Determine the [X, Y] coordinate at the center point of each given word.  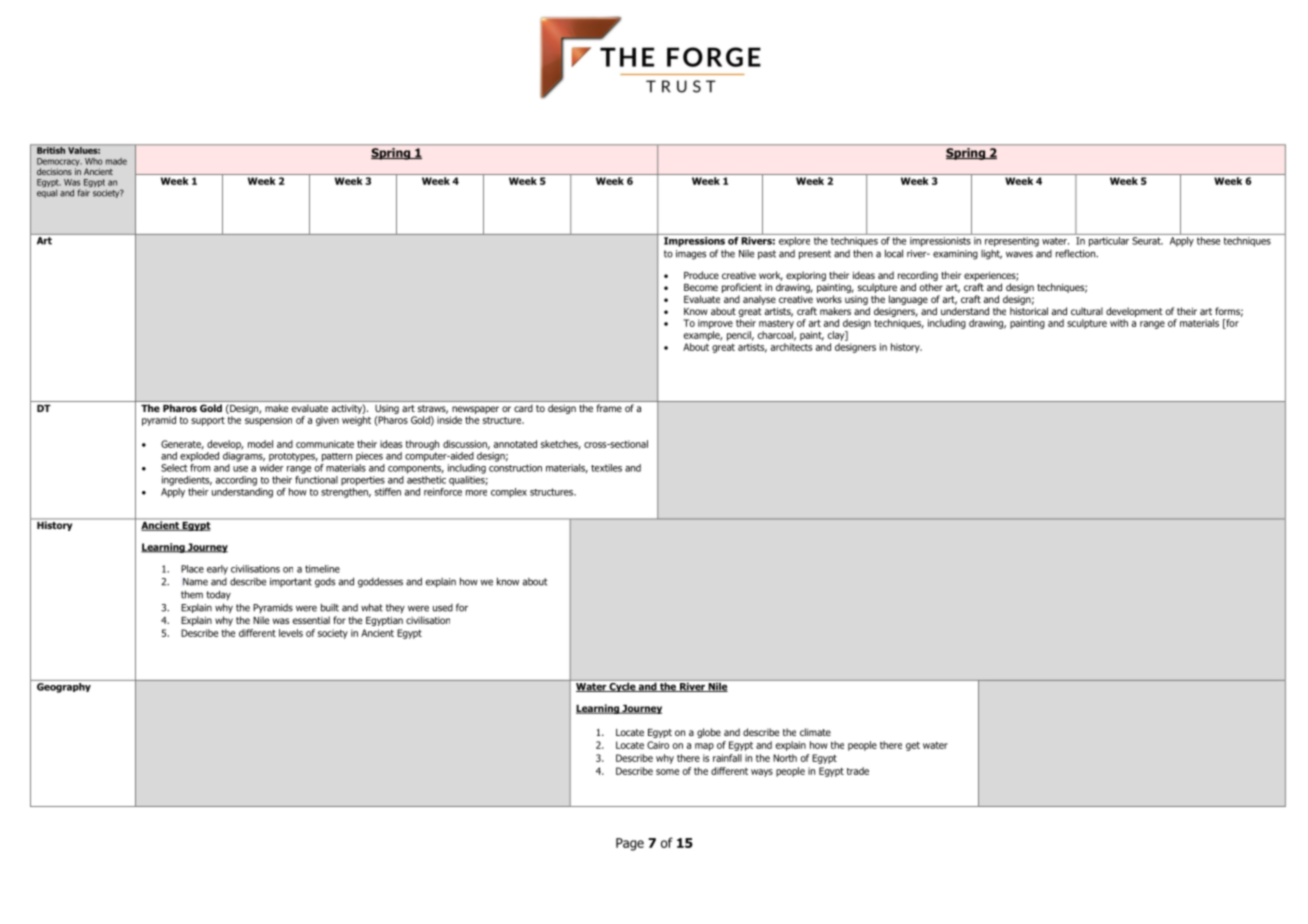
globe [709, 733]
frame [609, 408]
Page [630, 844]
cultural [1087, 311]
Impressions [694, 240]
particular [1108, 240]
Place [192, 569]
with [1119, 323]
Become [701, 287]
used [443, 608]
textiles [606, 468]
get [913, 746]
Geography [64, 686]
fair [84, 193]
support [208, 421]
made [116, 161]
